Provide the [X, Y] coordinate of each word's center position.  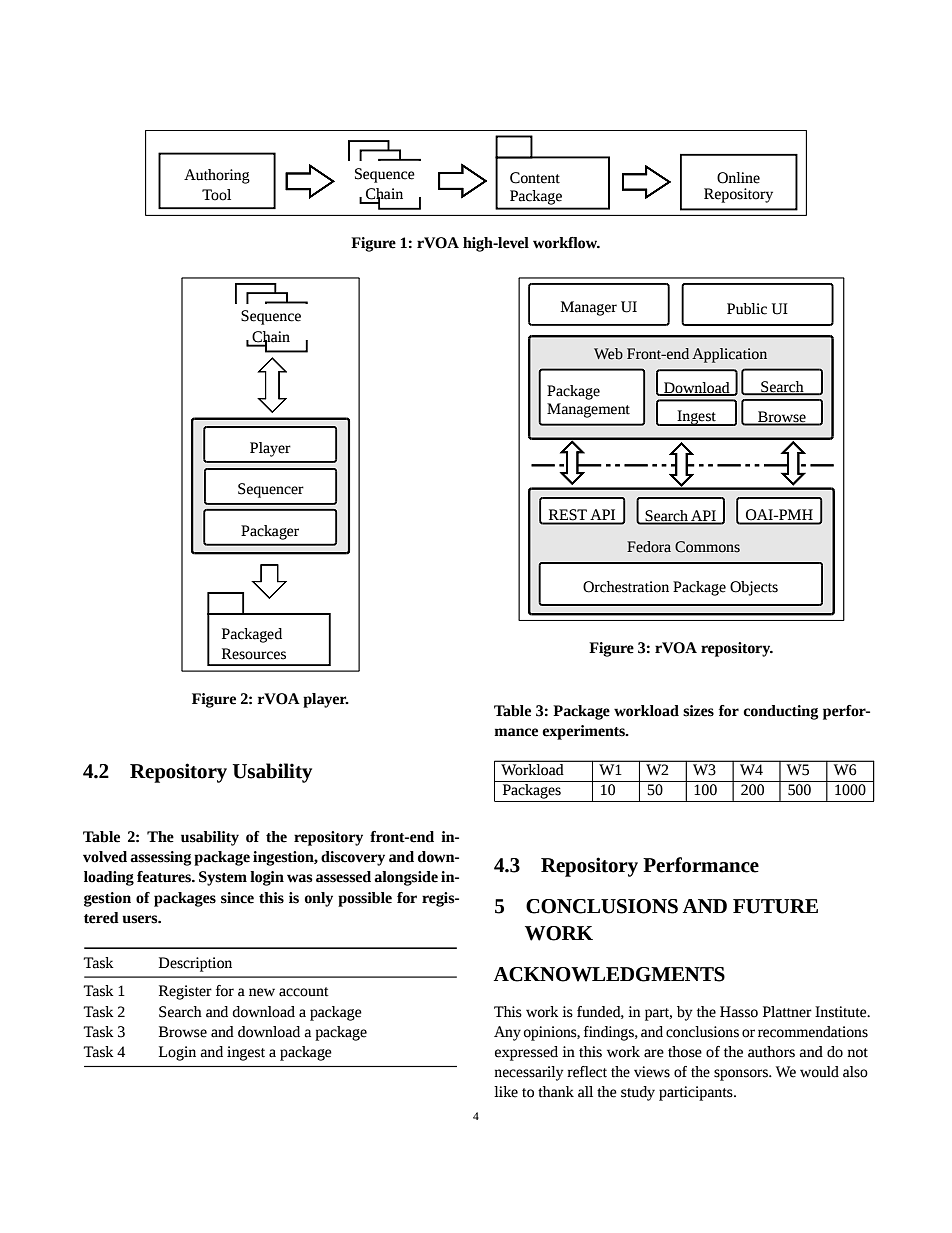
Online [738, 178]
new [262, 992]
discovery [353, 858]
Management [588, 410]
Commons [707, 547]
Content [535, 178]
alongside [406, 878]
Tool [216, 195]
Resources [254, 654]
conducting [781, 712]
